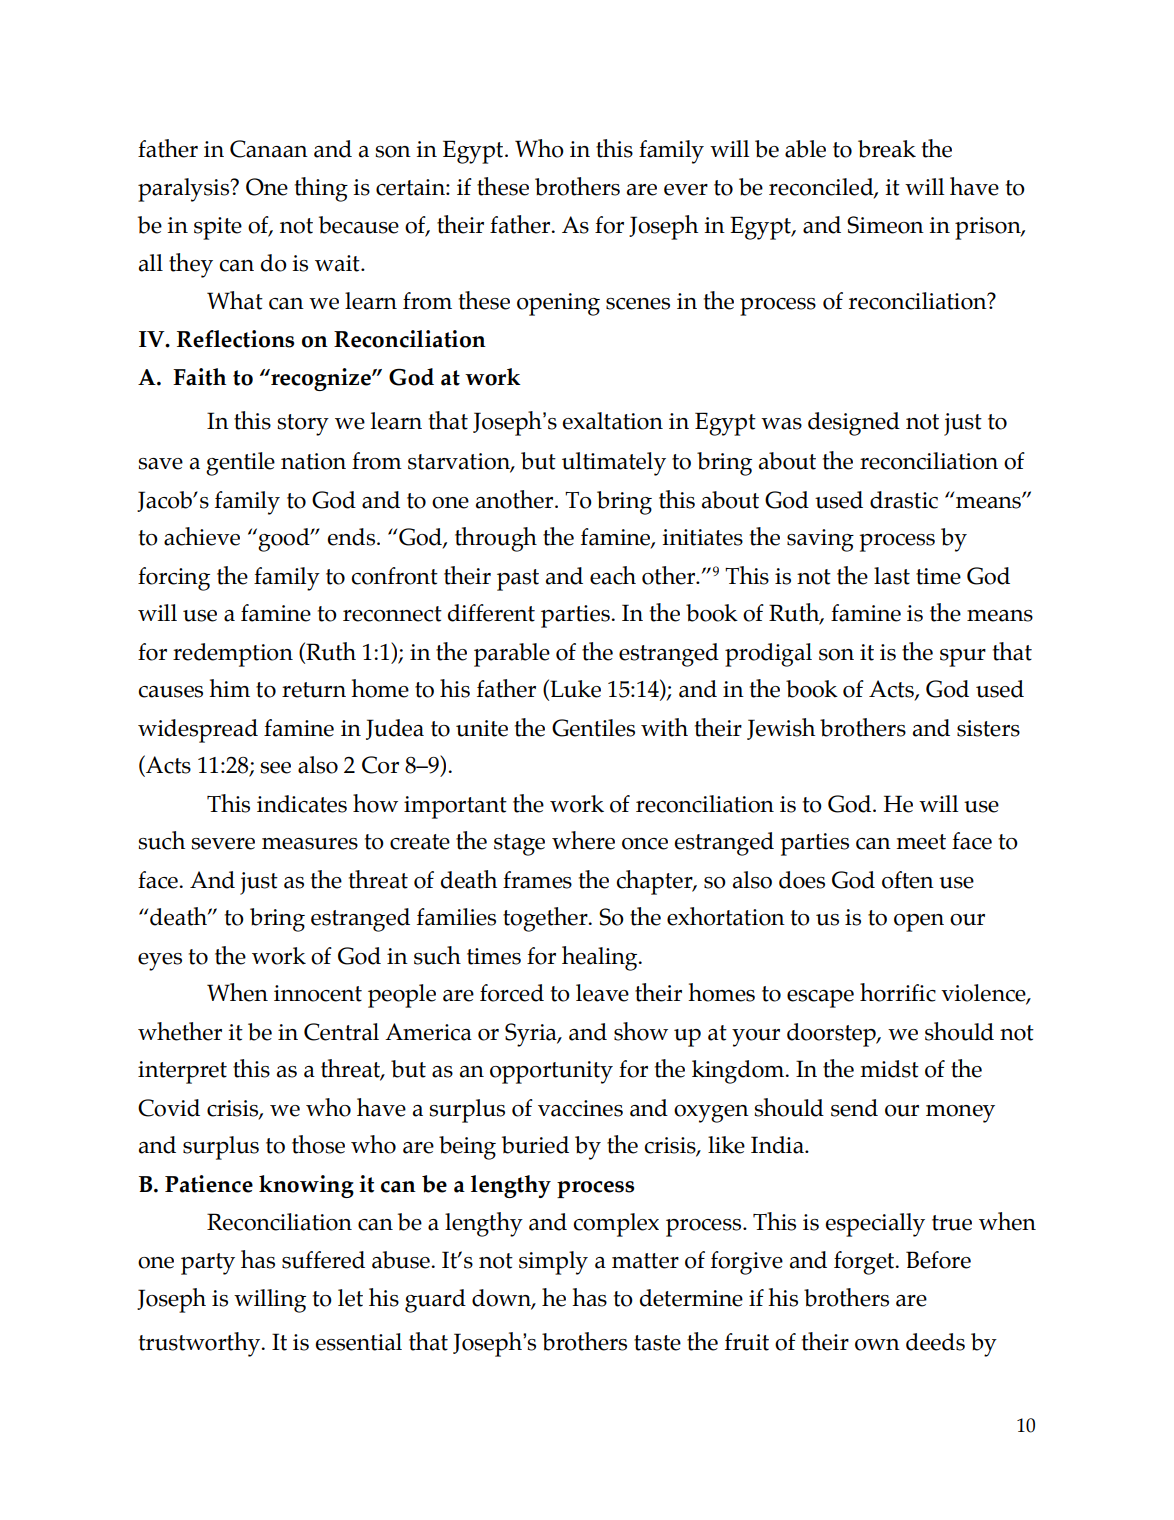  I want to click on deeds, so click(935, 1342).
